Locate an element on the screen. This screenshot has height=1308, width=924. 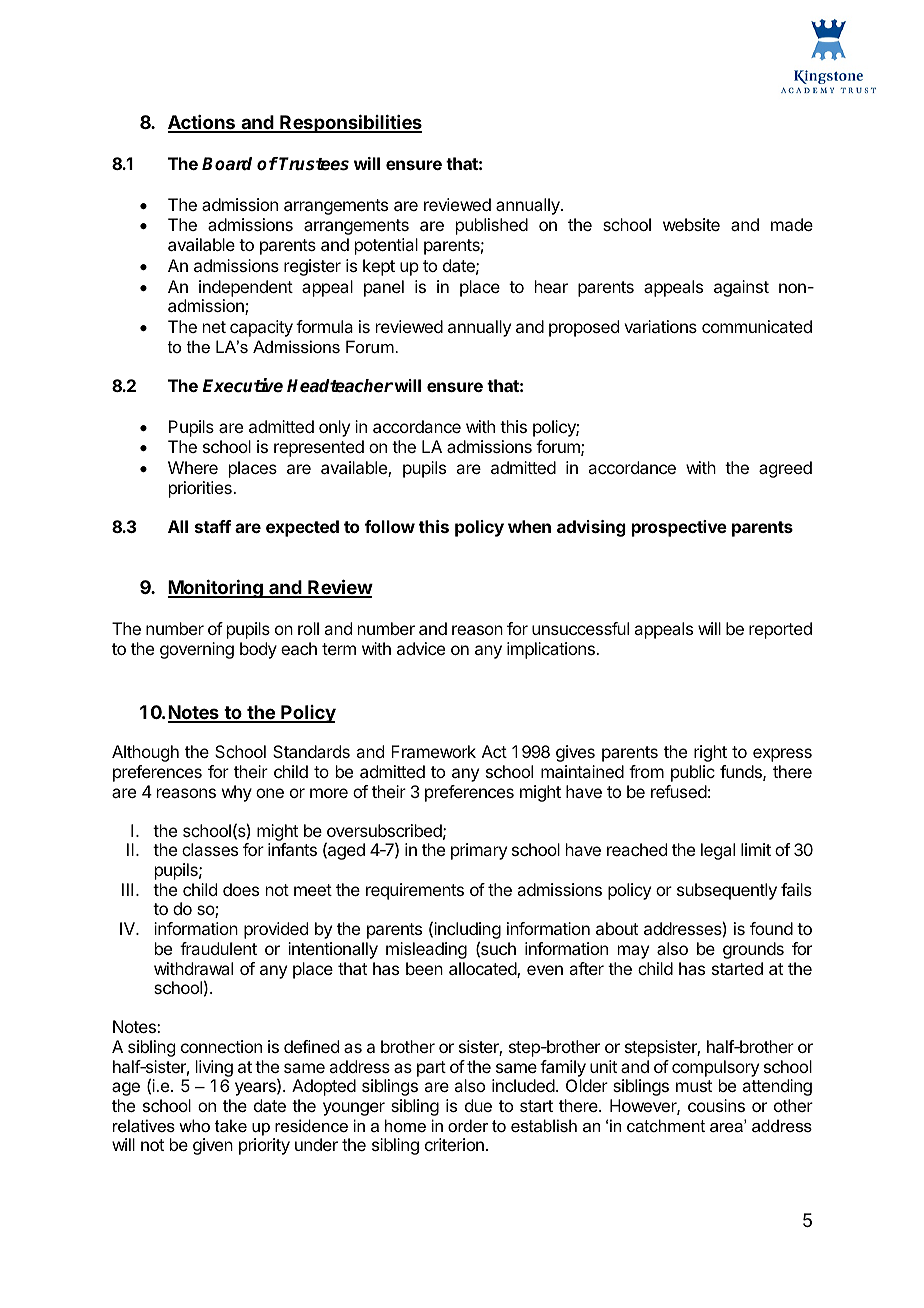
Board is located at coordinates (227, 164).
